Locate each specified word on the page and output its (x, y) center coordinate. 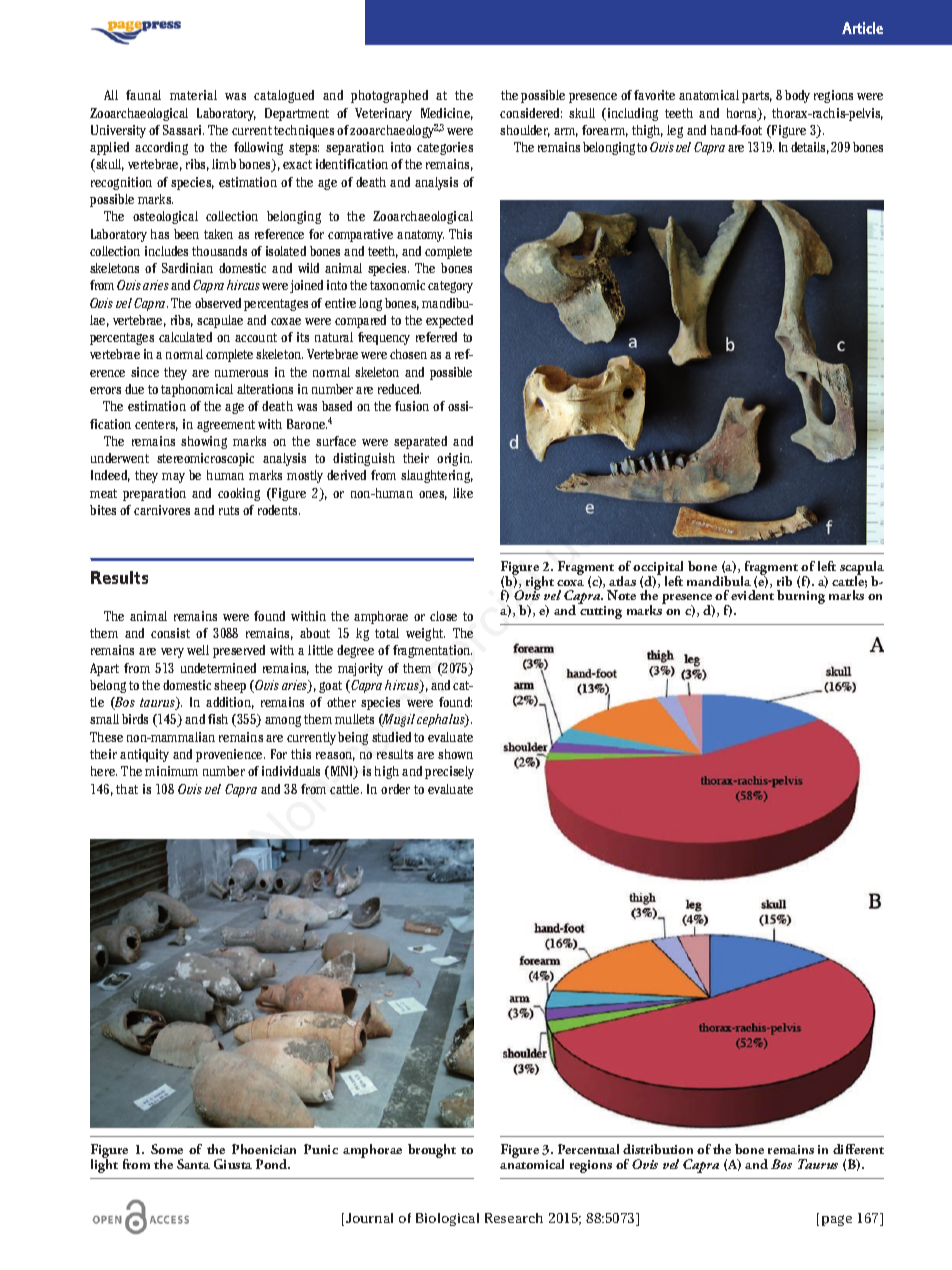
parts (757, 97)
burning (801, 597)
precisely (449, 772)
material (193, 95)
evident (752, 595)
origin (454, 459)
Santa (193, 1164)
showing (204, 442)
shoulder (525, 131)
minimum (171, 771)
